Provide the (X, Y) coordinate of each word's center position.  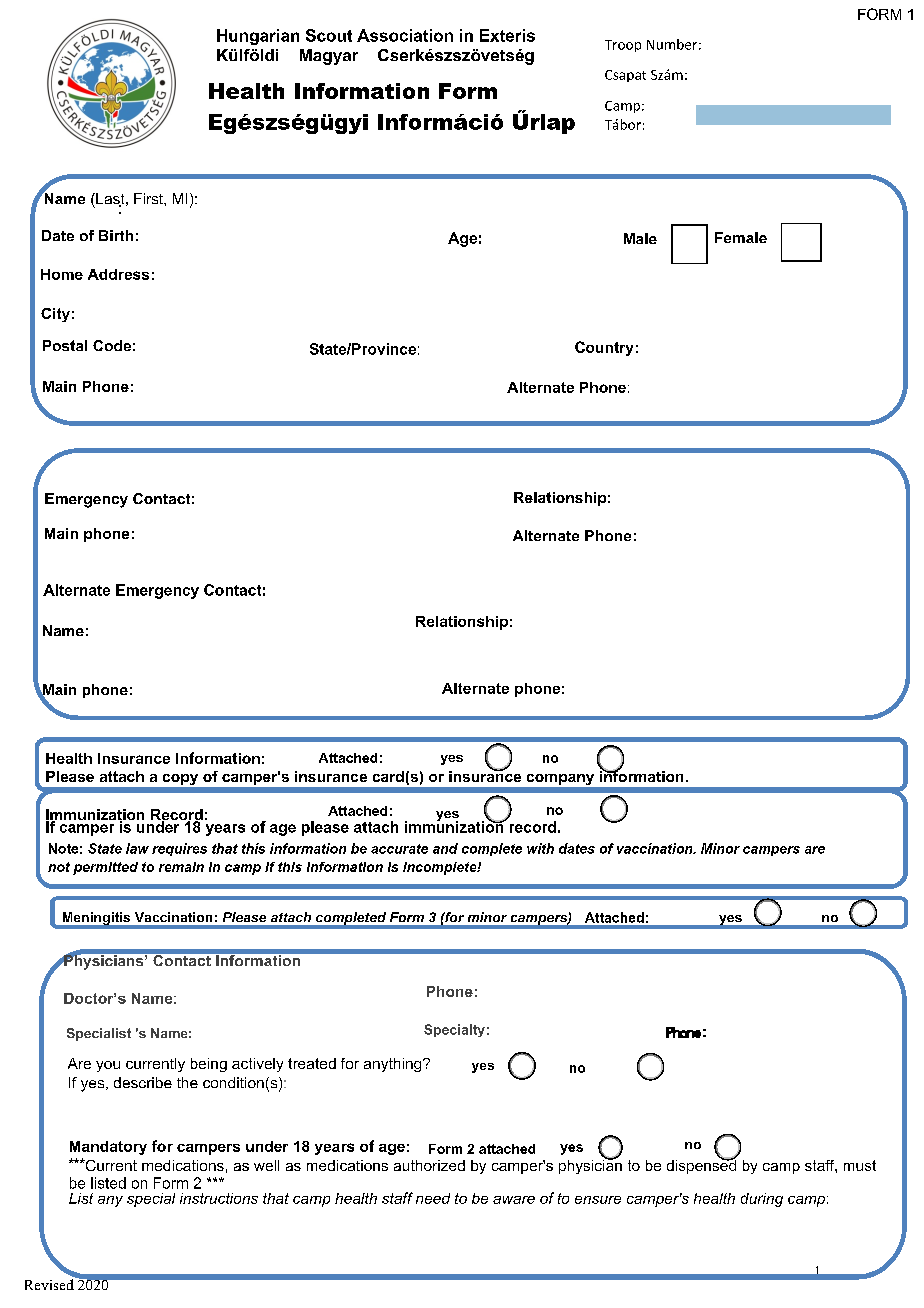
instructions (219, 1198)
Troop (623, 46)
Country (604, 348)
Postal (65, 345)
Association (405, 35)
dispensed (701, 1165)
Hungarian (258, 37)
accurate (399, 849)
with (540, 848)
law (137, 848)
